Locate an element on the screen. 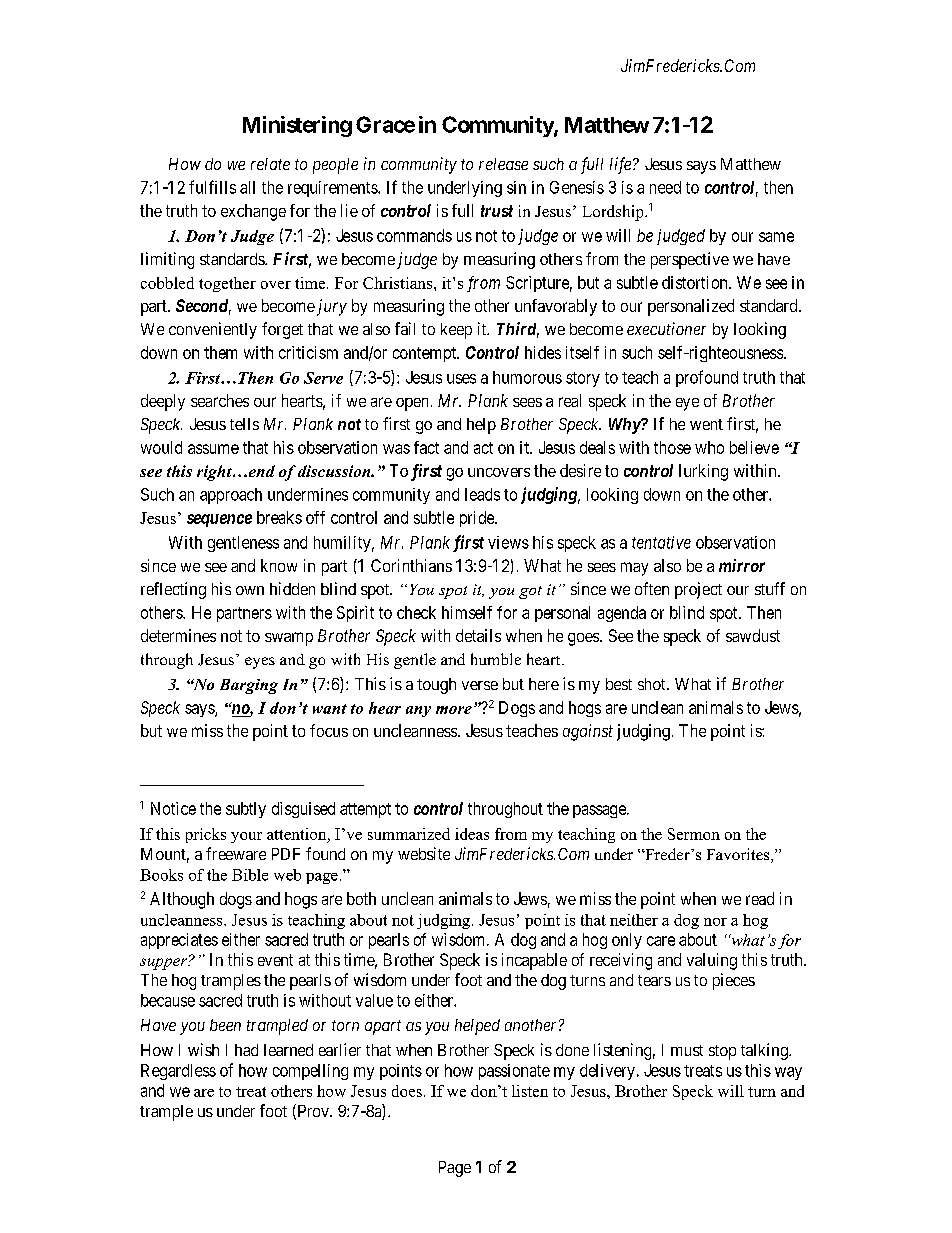 The height and width of the screenshot is (1233, 952). Sermon is located at coordinates (694, 834).
